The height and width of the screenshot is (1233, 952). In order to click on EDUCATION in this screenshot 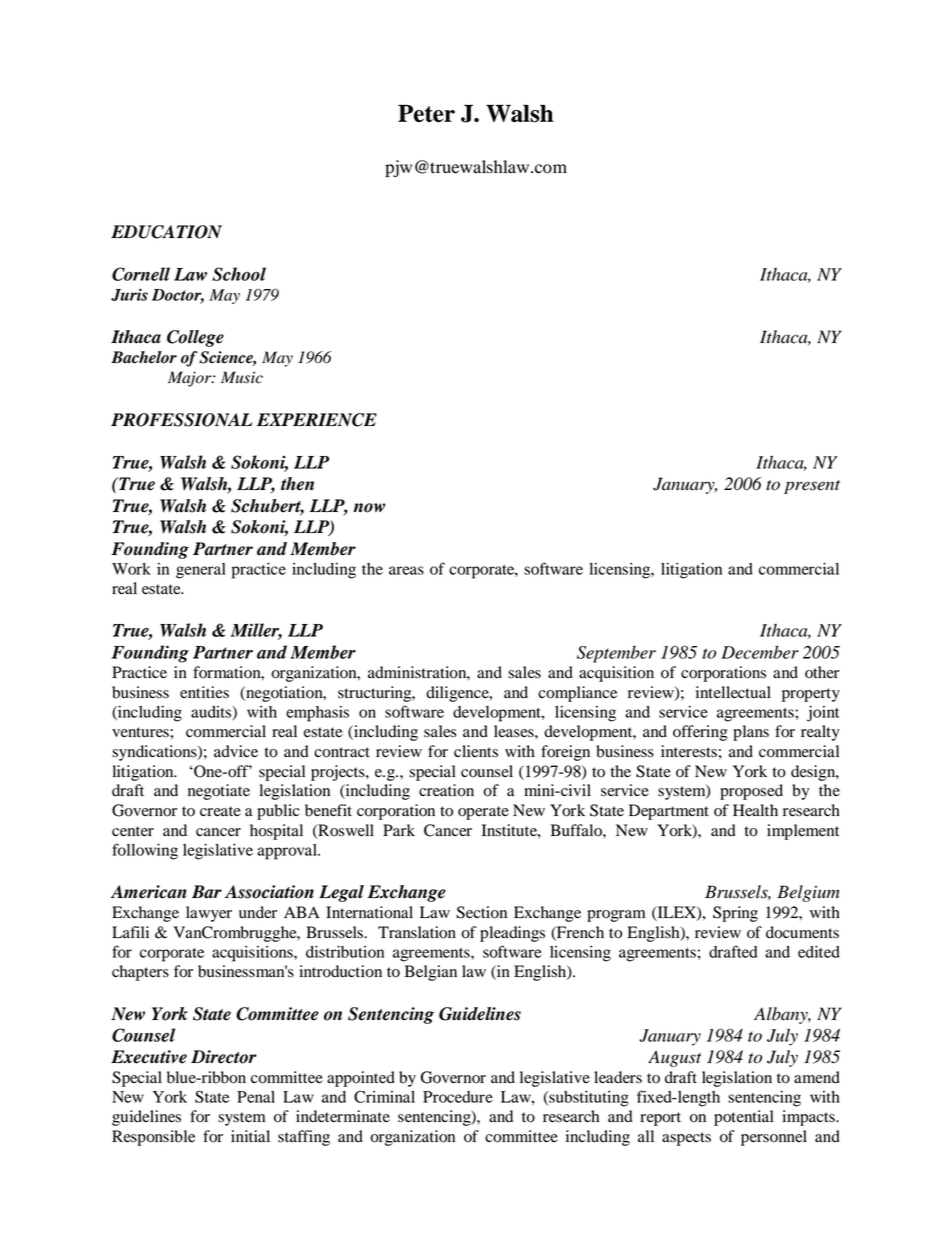, I will do `click(166, 232)`.
